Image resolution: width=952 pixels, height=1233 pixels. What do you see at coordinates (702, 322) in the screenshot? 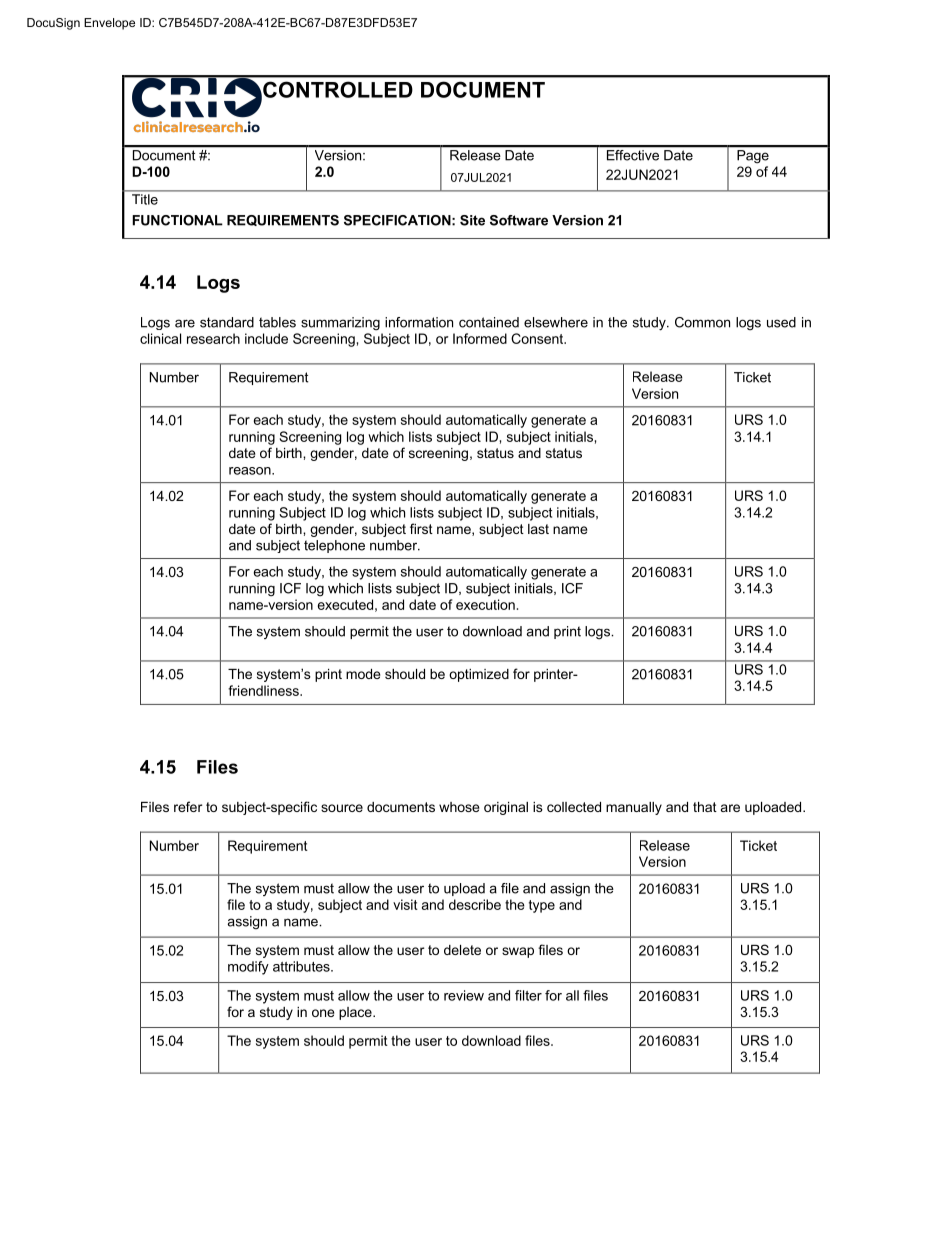
I see `Common` at bounding box center [702, 322].
